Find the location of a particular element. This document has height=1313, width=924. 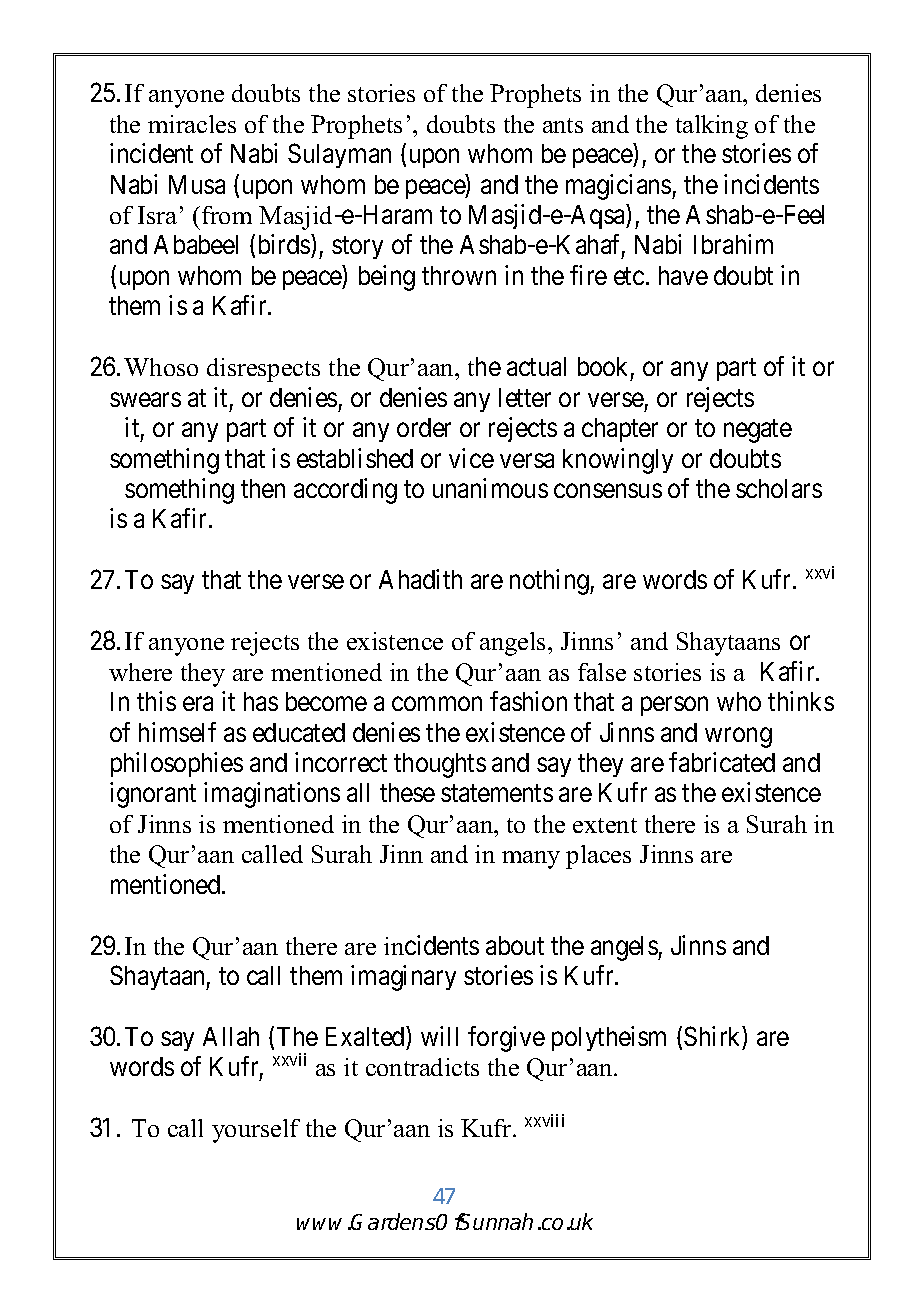

Ahadith is located at coordinates (420, 579).
